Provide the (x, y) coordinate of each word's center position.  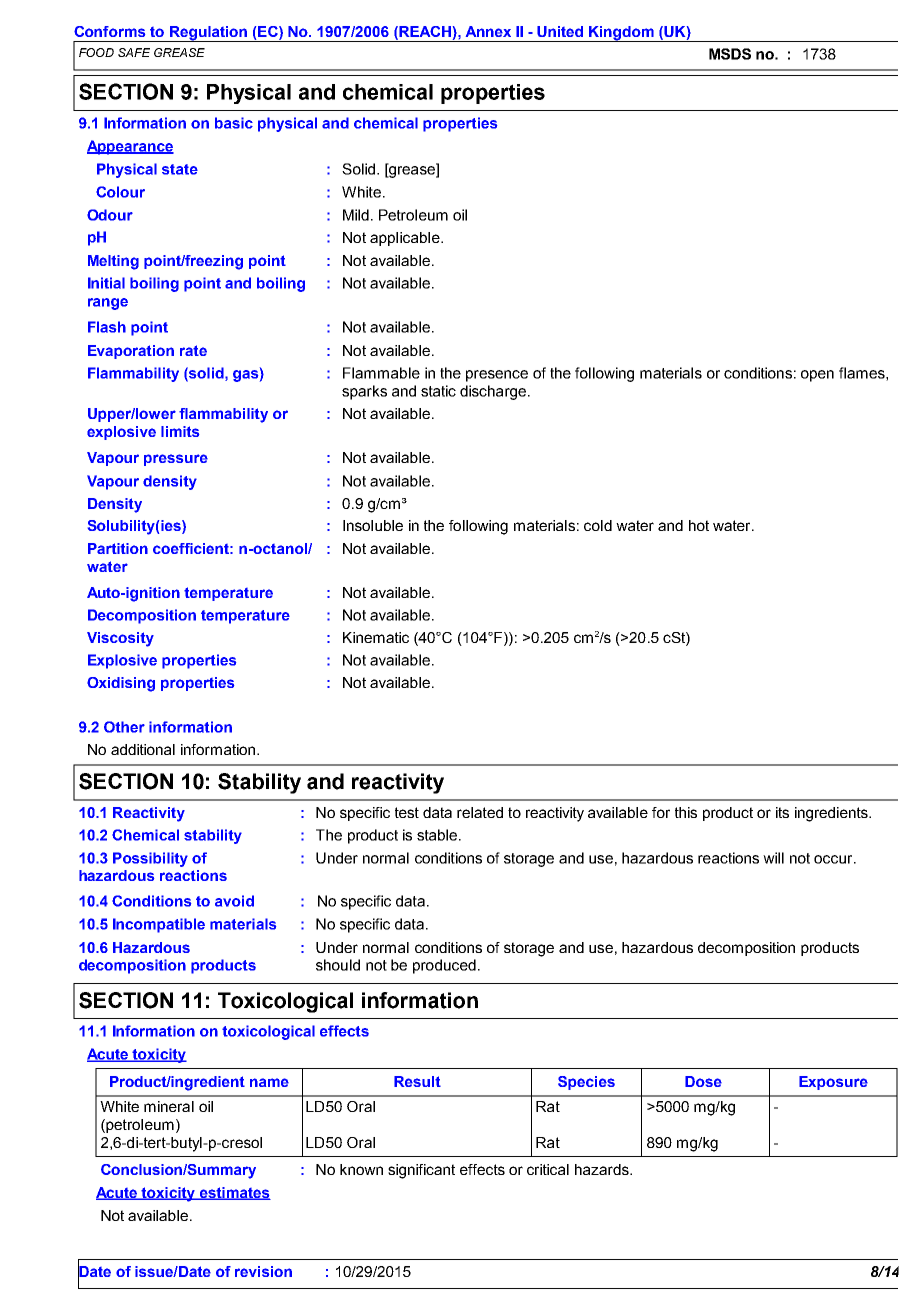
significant (421, 1171)
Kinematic (376, 637)
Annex (488, 31)
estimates (234, 1193)
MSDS (730, 54)
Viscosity (120, 639)
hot (699, 525)
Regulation (208, 34)
